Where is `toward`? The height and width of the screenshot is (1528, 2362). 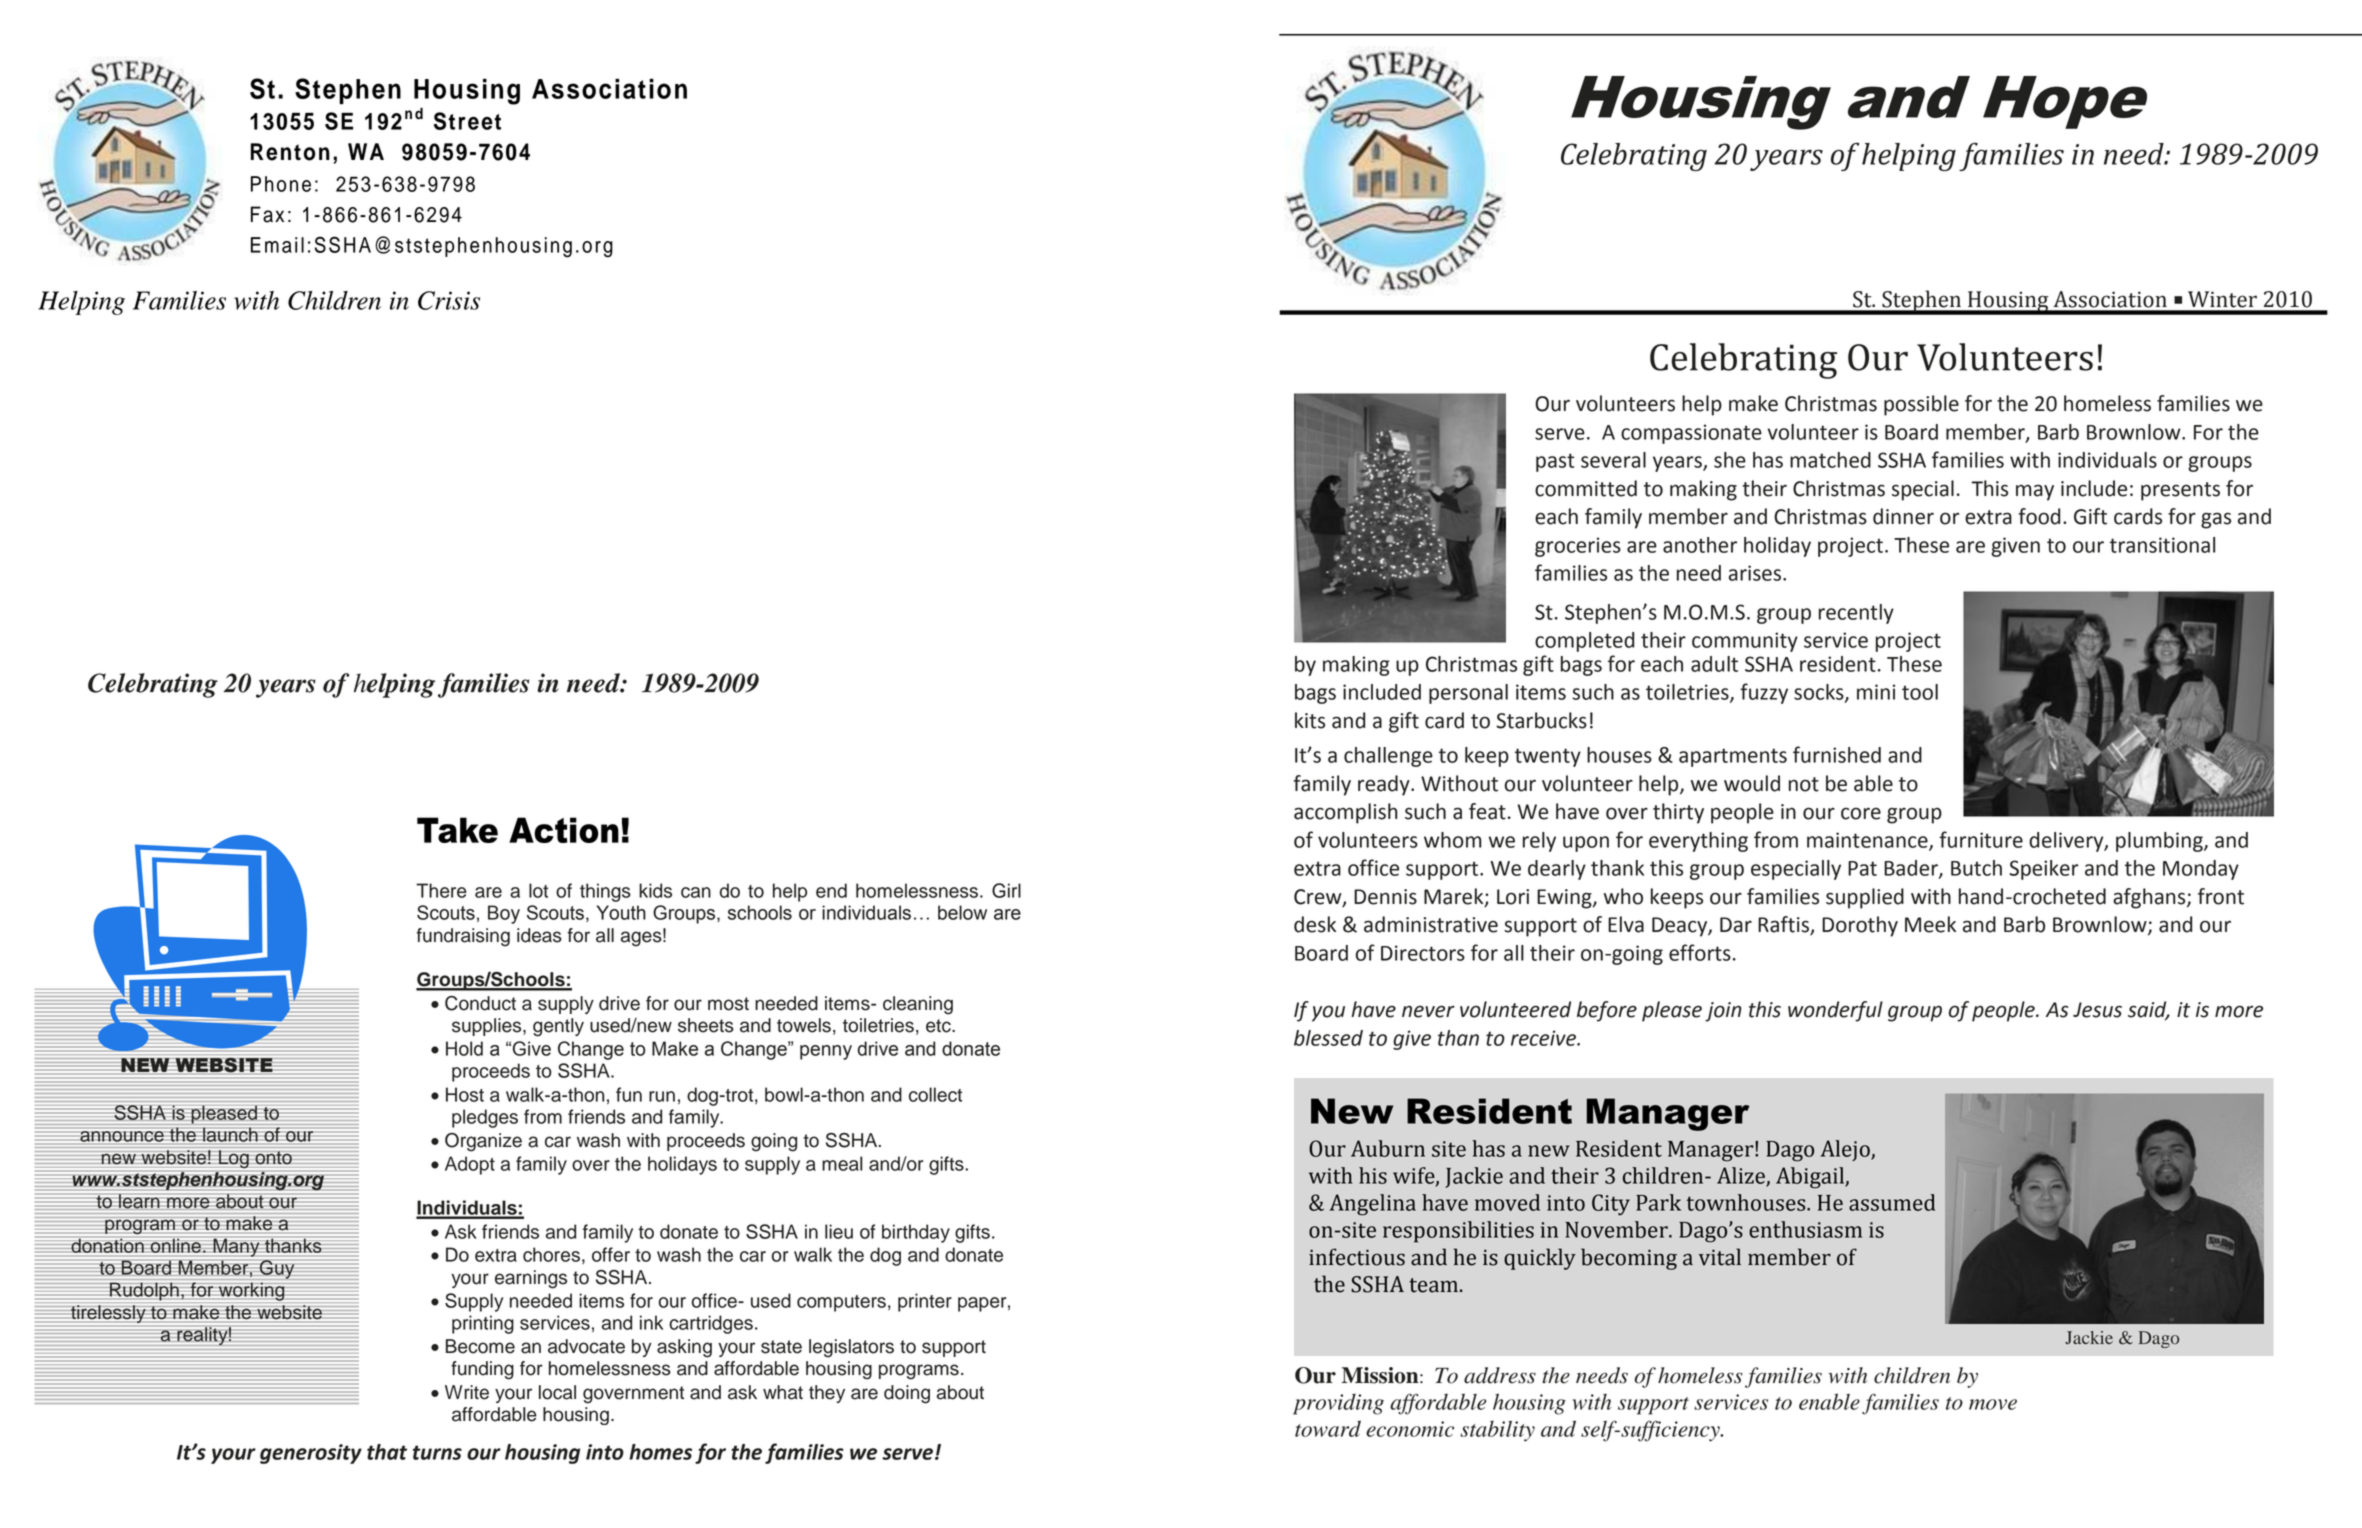 toward is located at coordinates (1328, 1428).
